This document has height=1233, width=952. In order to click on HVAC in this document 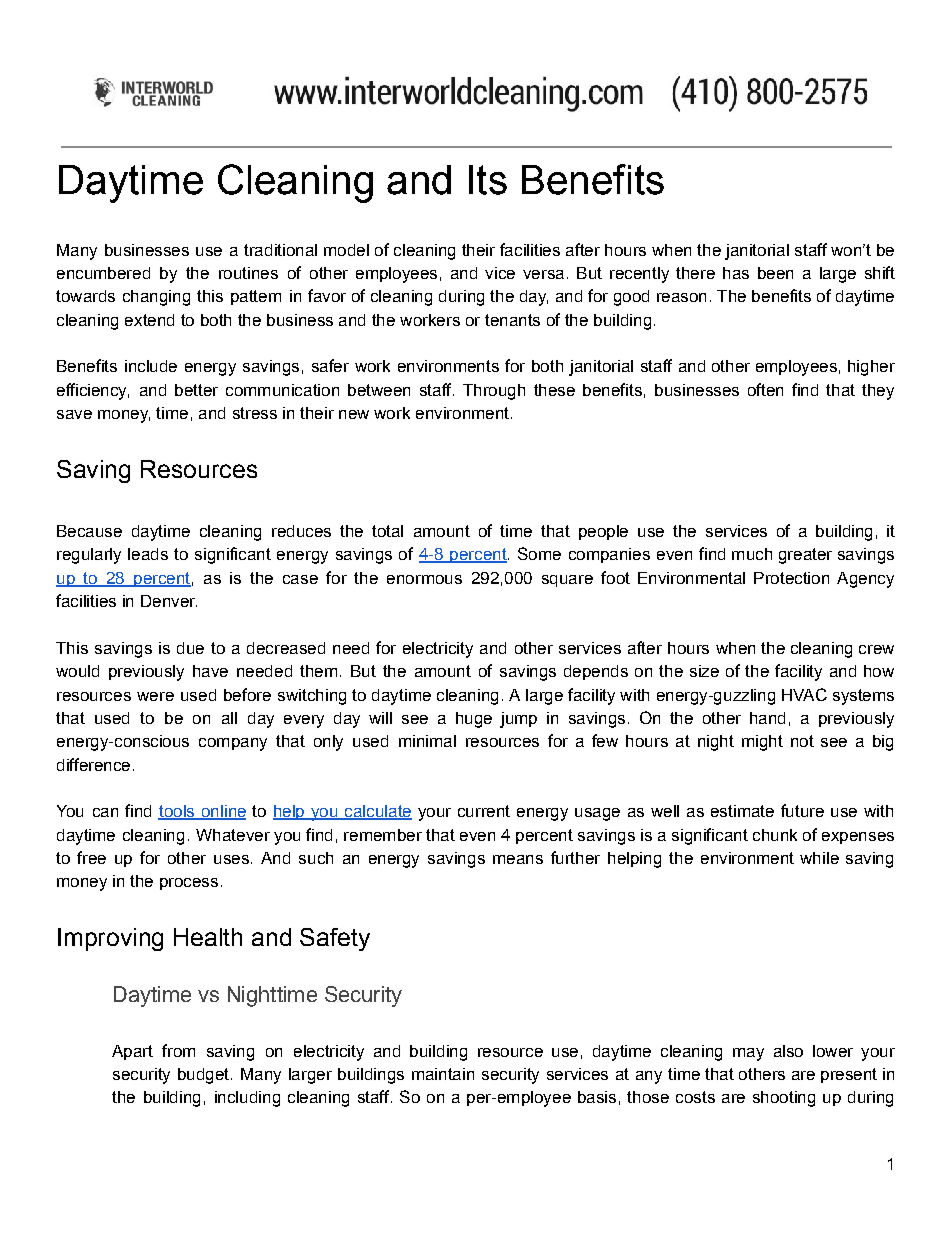, I will do `click(804, 694)`.
